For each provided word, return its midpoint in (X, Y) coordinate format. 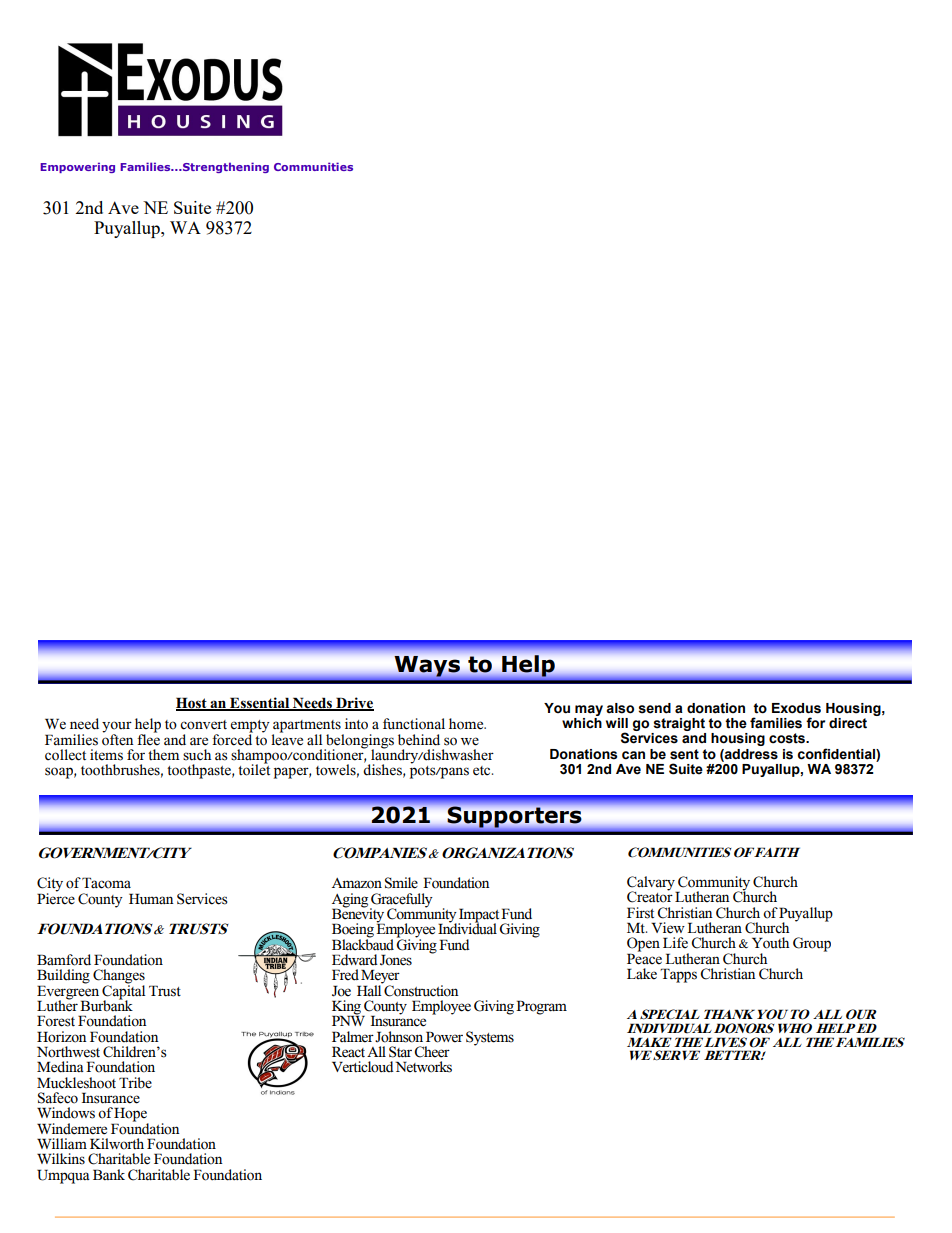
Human (151, 899)
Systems (490, 1038)
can (633, 755)
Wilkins (61, 1159)
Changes (119, 977)
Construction (421, 989)
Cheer (432, 1052)
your (117, 728)
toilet (254, 769)
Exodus (796, 708)
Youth (771, 943)
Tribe (135, 1083)
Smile (401, 883)
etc (483, 771)
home (467, 724)
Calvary (652, 884)
